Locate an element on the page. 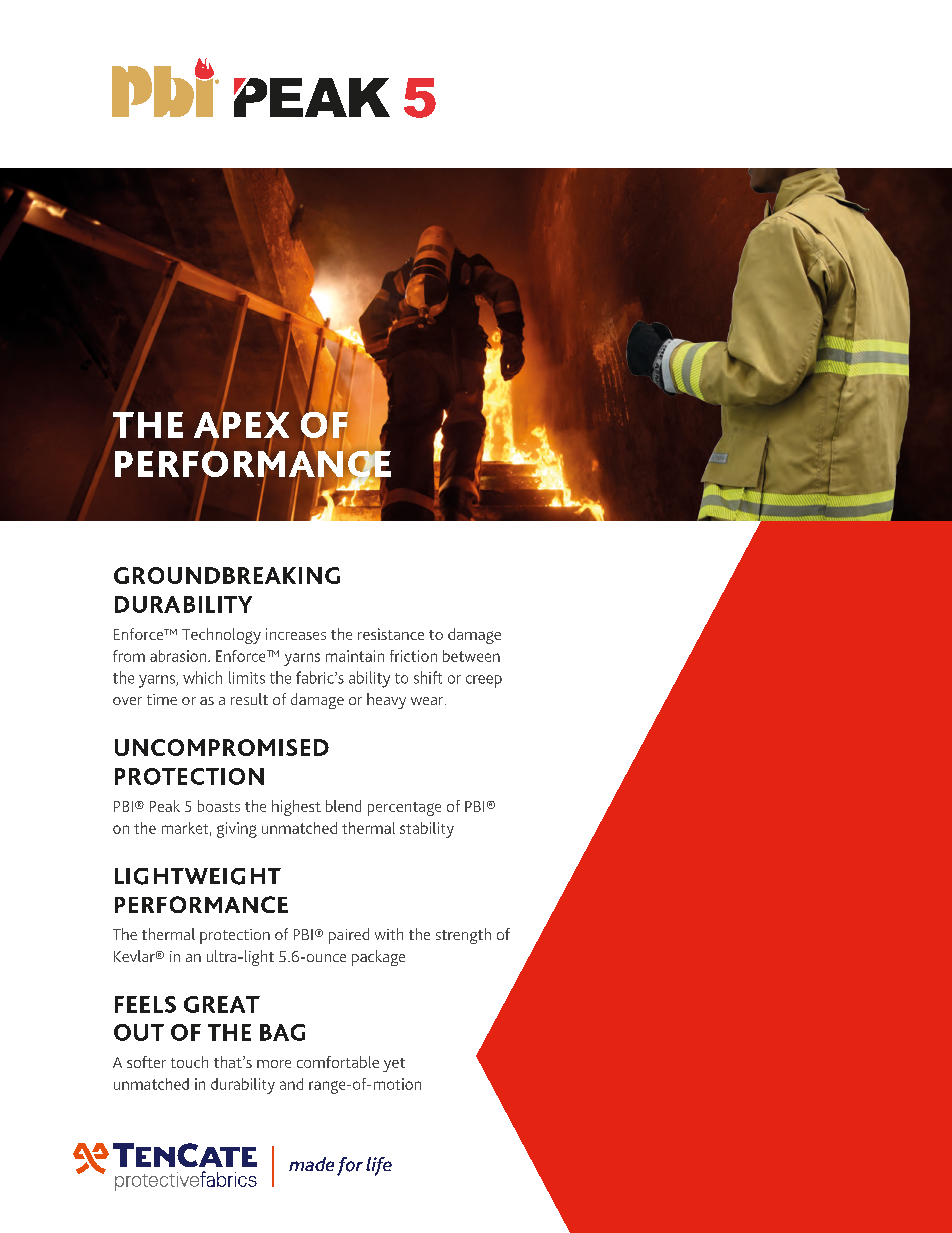 This page has width=952, height=1233. resistance is located at coordinates (391, 634).
